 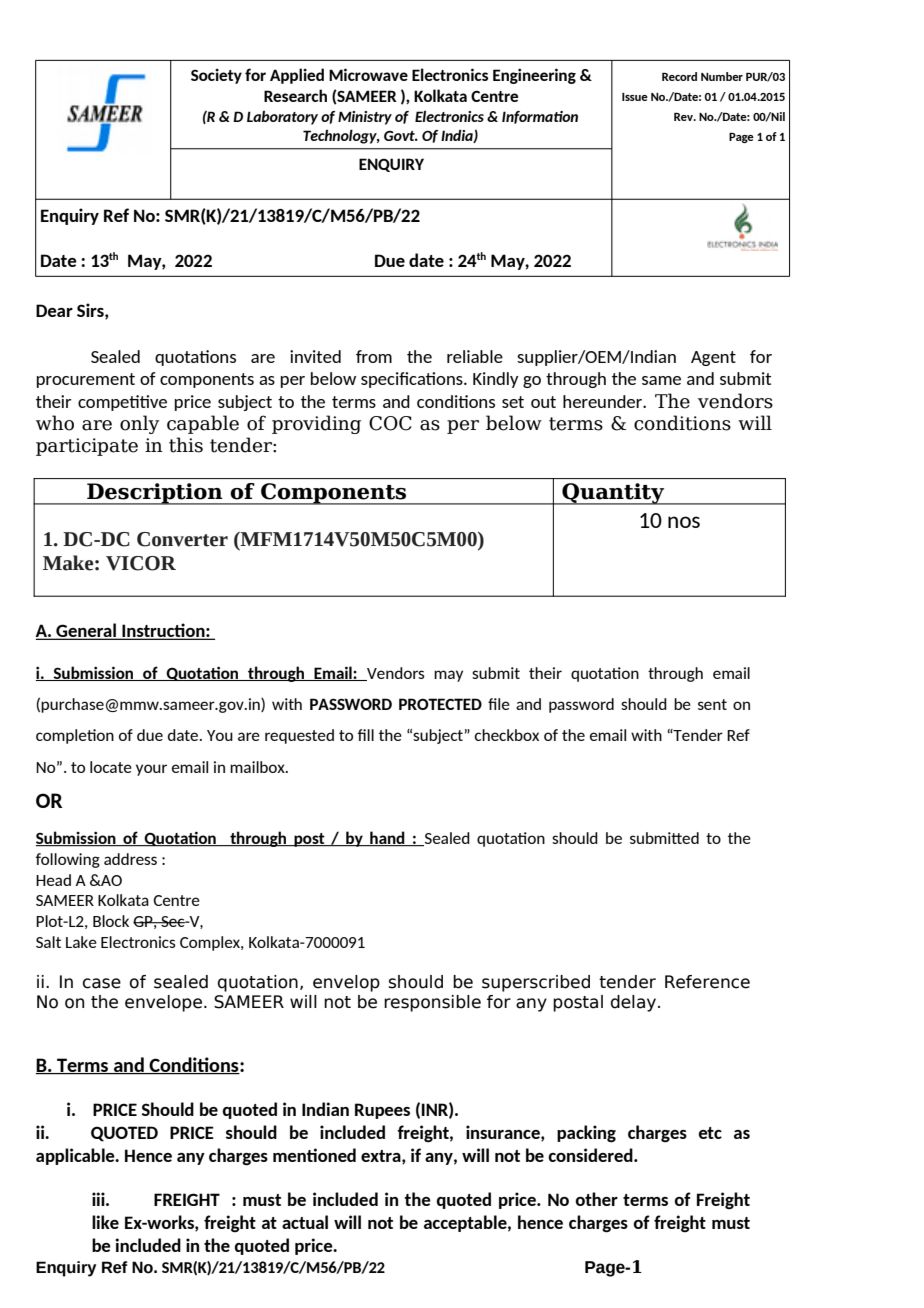 I want to click on Issue, so click(x=635, y=97).
